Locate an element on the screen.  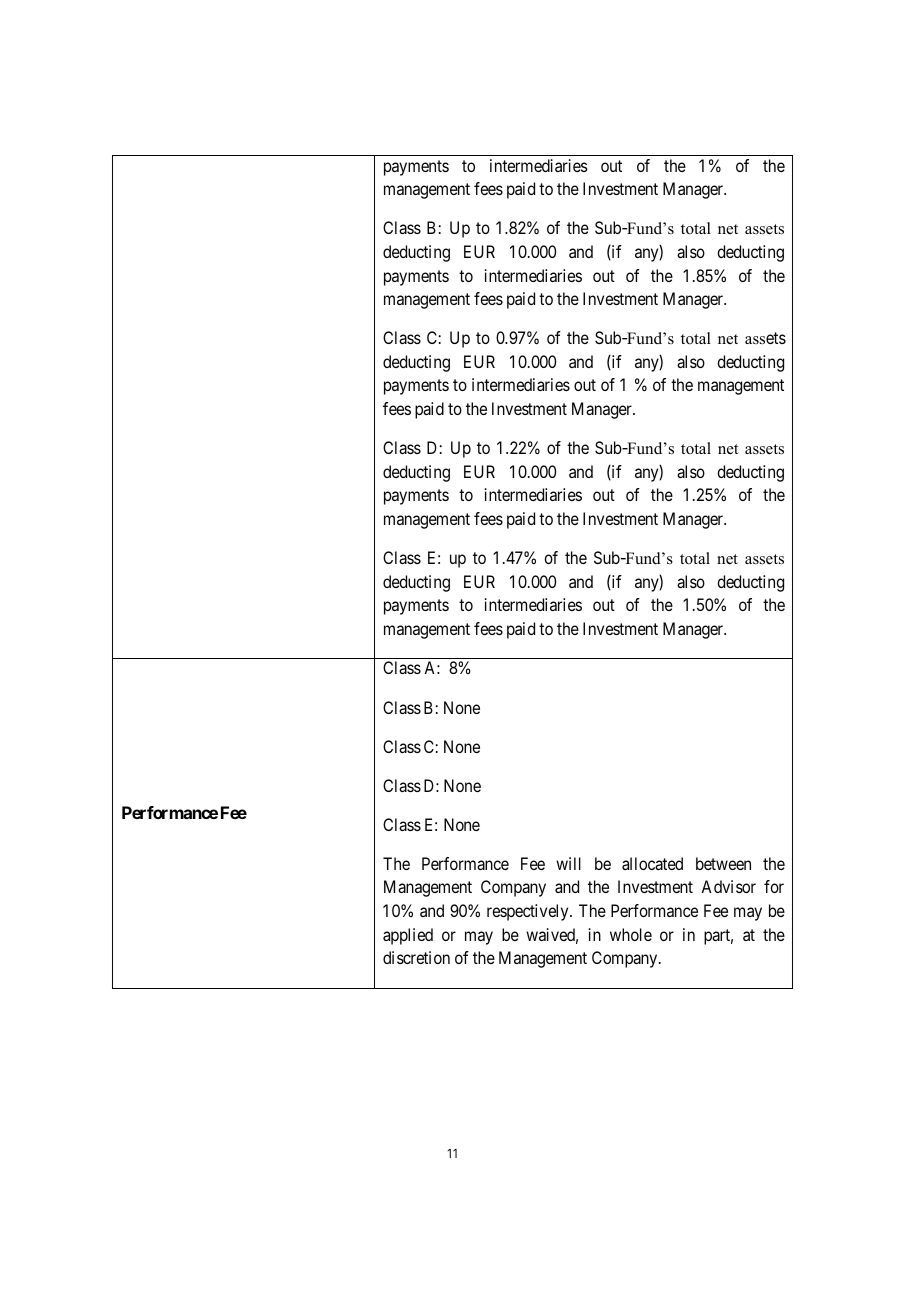
will is located at coordinates (568, 863).
